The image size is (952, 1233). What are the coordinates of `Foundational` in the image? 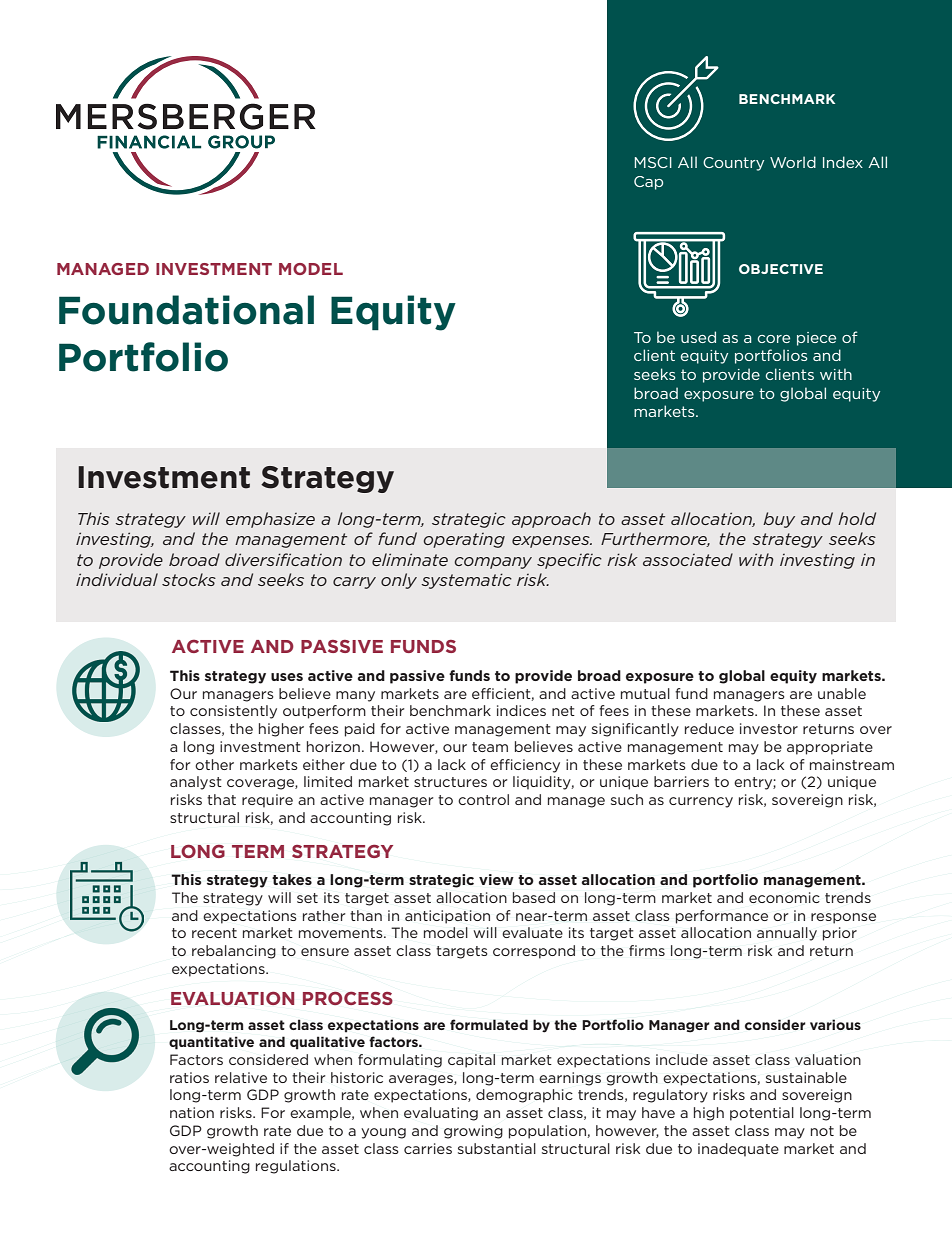 It's located at (186, 310).
